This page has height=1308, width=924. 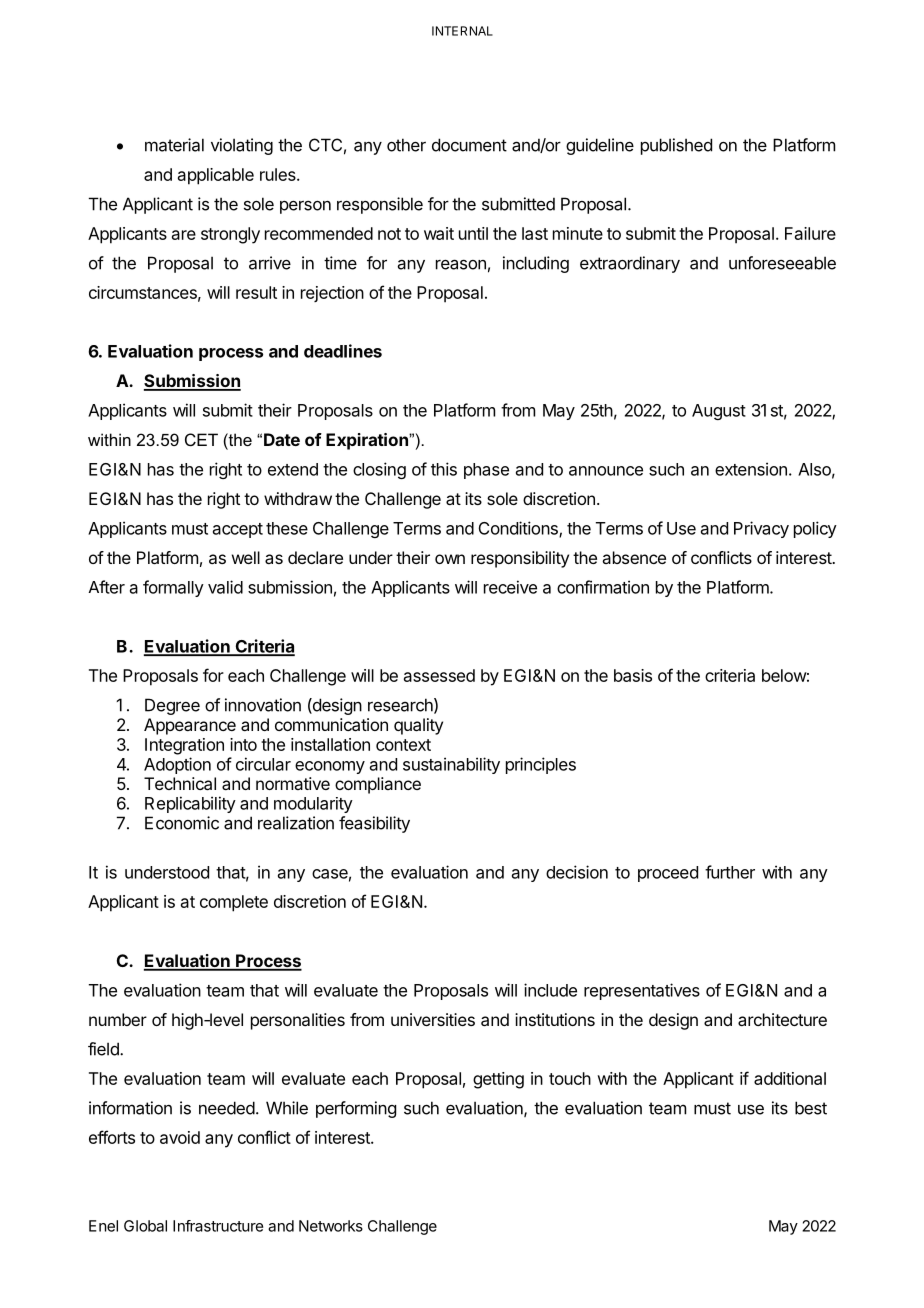 I want to click on sustainability, so click(x=451, y=765).
